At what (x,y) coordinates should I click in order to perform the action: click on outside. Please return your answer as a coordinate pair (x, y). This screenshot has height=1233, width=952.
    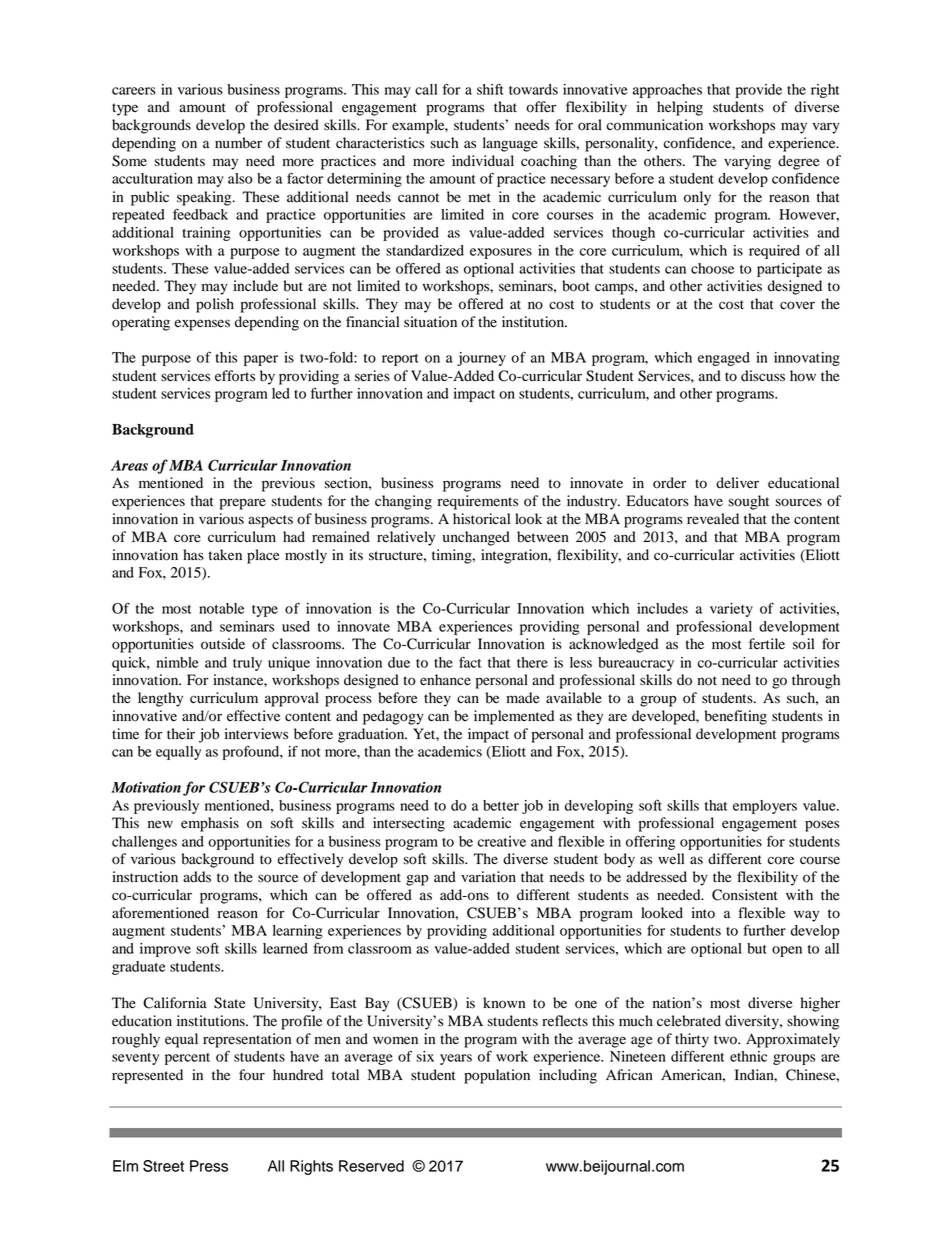
    Looking at the image, I should click on (223, 644).
